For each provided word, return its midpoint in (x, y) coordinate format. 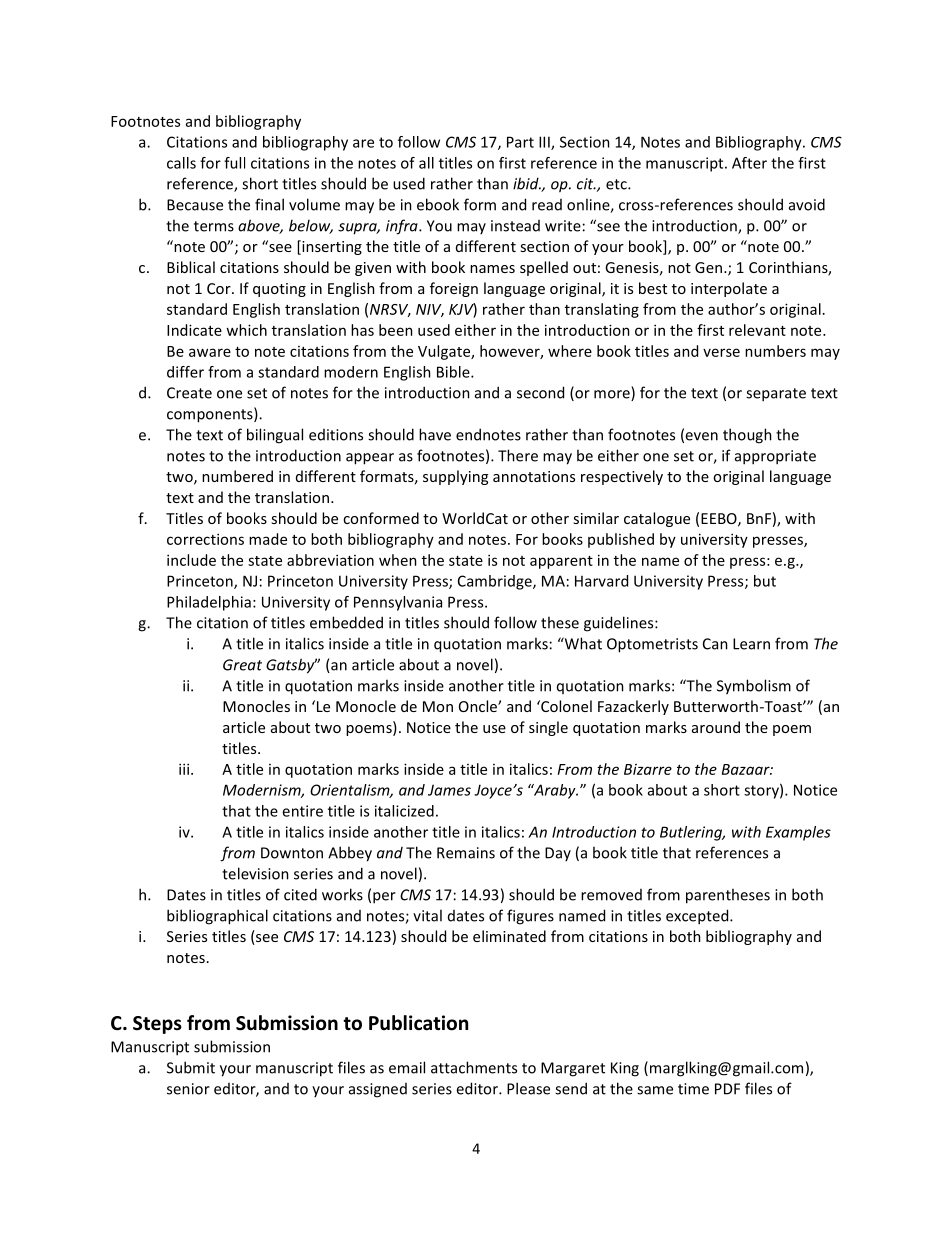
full (234, 163)
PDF (727, 1089)
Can (715, 644)
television (255, 873)
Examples (798, 833)
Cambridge (496, 582)
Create (189, 393)
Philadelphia (209, 603)
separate (776, 395)
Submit (191, 1067)
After (749, 163)
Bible (454, 372)
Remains (466, 853)
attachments (474, 1067)
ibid (527, 183)
